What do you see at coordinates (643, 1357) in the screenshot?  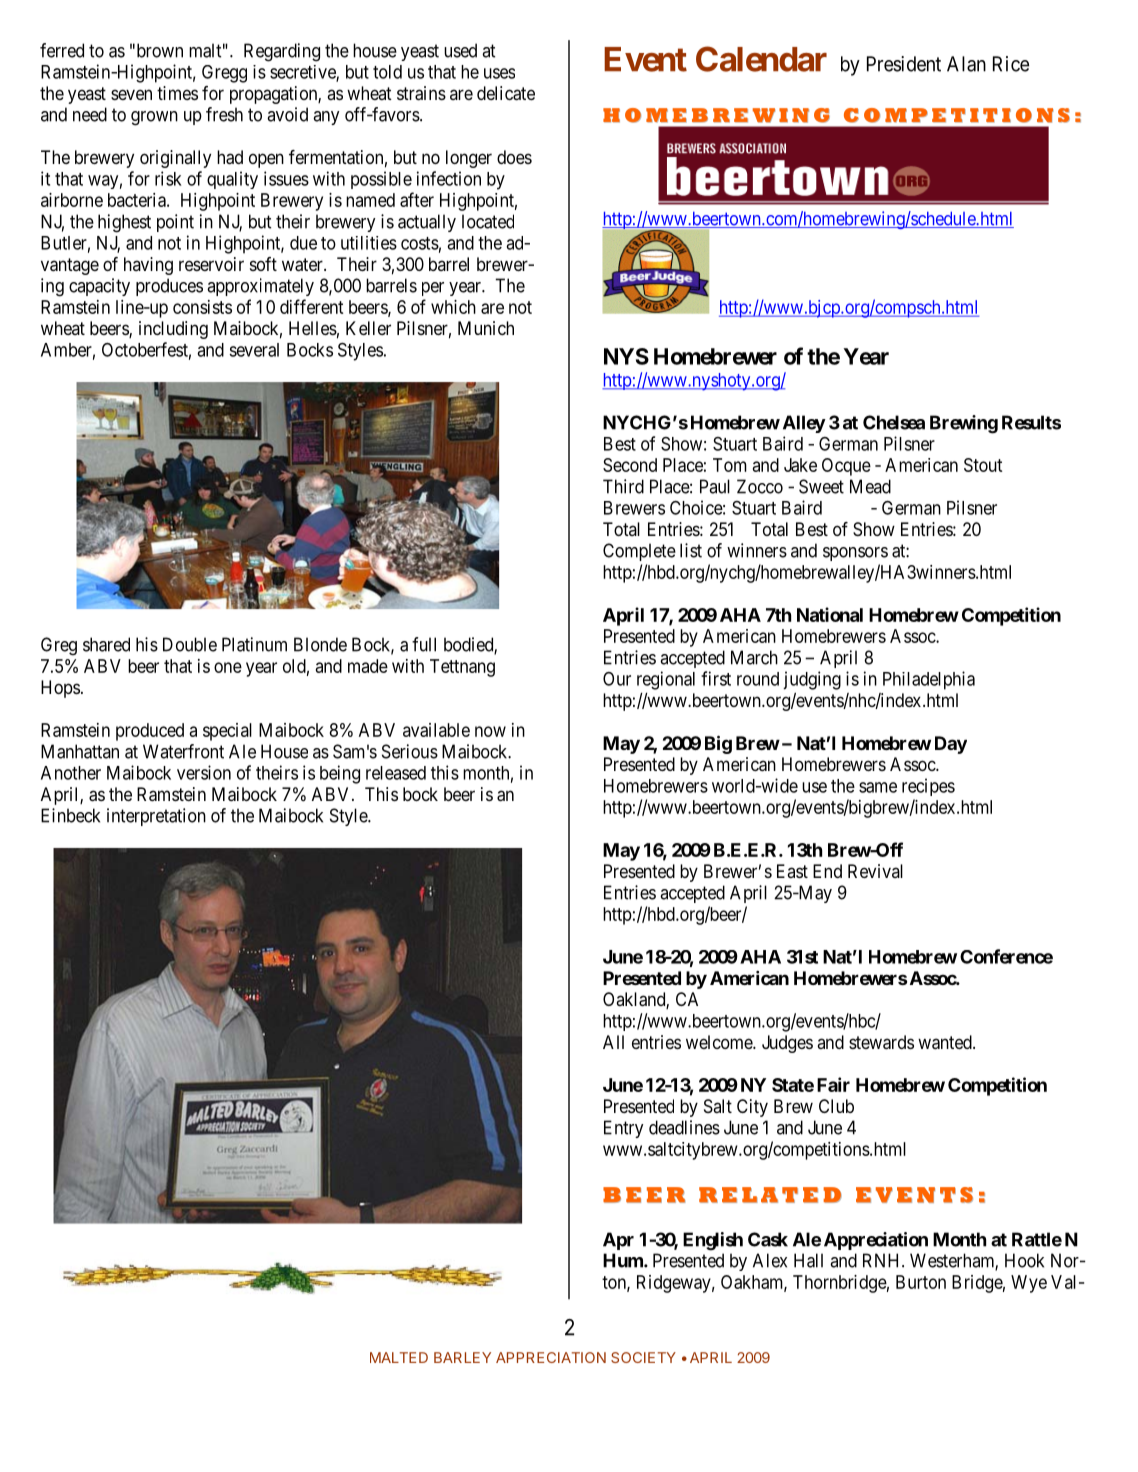 I see `SOCIETY` at bounding box center [643, 1357].
